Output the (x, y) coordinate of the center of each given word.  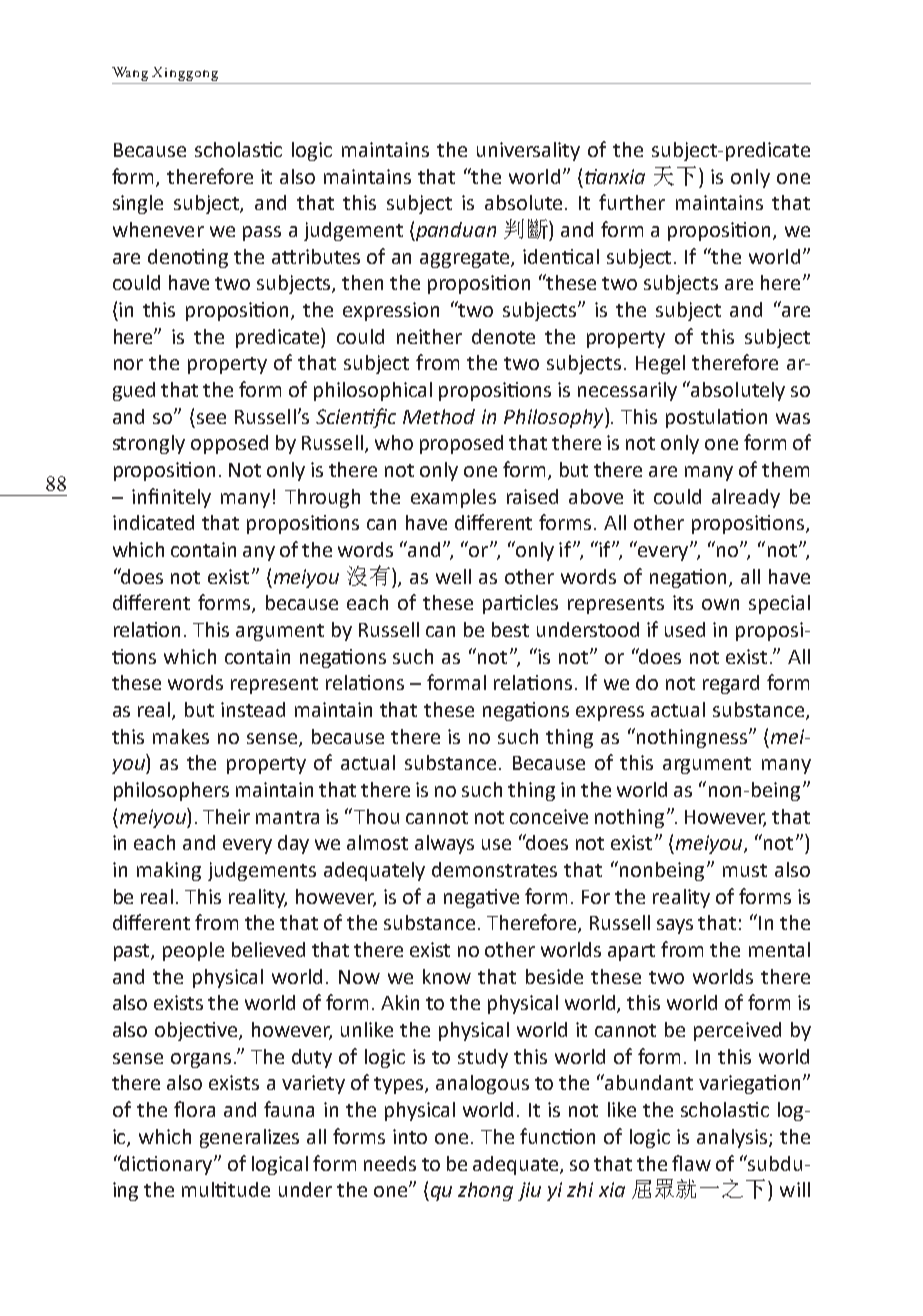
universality (528, 151)
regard (731, 684)
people (193, 951)
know (447, 976)
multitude (226, 1189)
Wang (132, 75)
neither (429, 336)
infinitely (171, 498)
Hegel (660, 364)
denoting (188, 258)
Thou (376, 816)
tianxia (615, 176)
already (746, 498)
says (675, 926)
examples (453, 498)
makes (181, 736)
